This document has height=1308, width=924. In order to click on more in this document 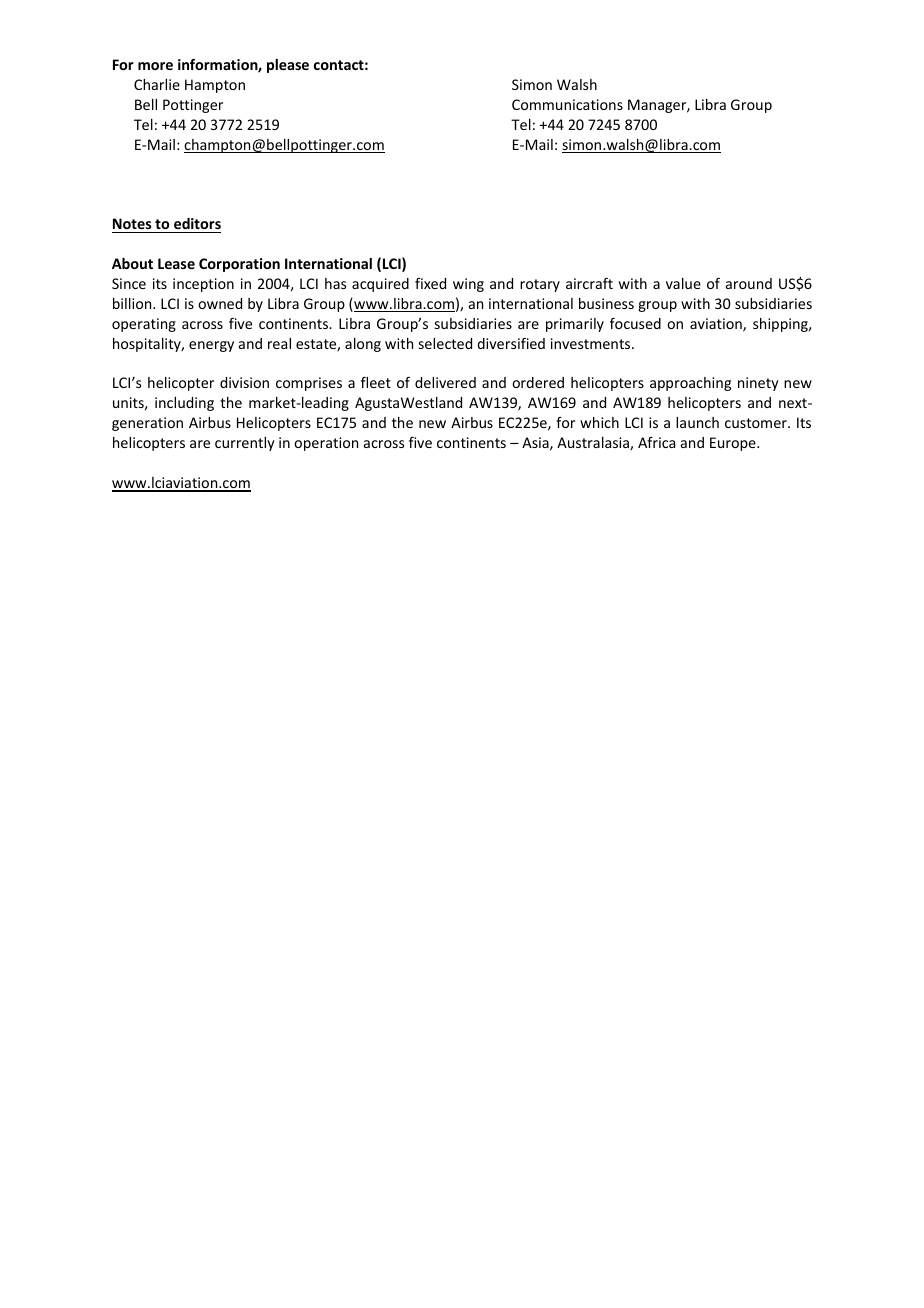, I will do `click(155, 66)`.
